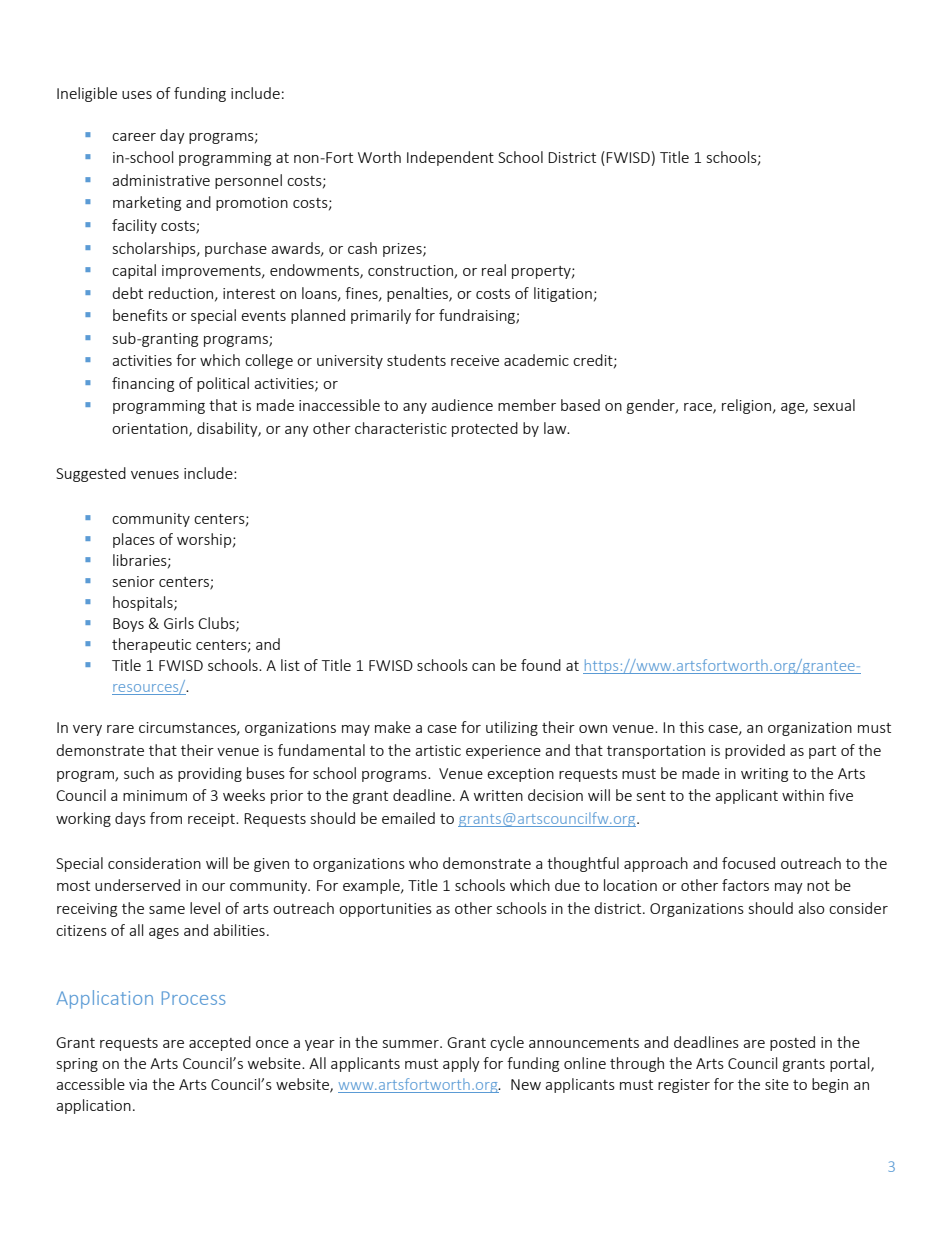 This document has width=952, height=1233. What do you see at coordinates (450, 158) in the document?
I see `Independent` at bounding box center [450, 158].
